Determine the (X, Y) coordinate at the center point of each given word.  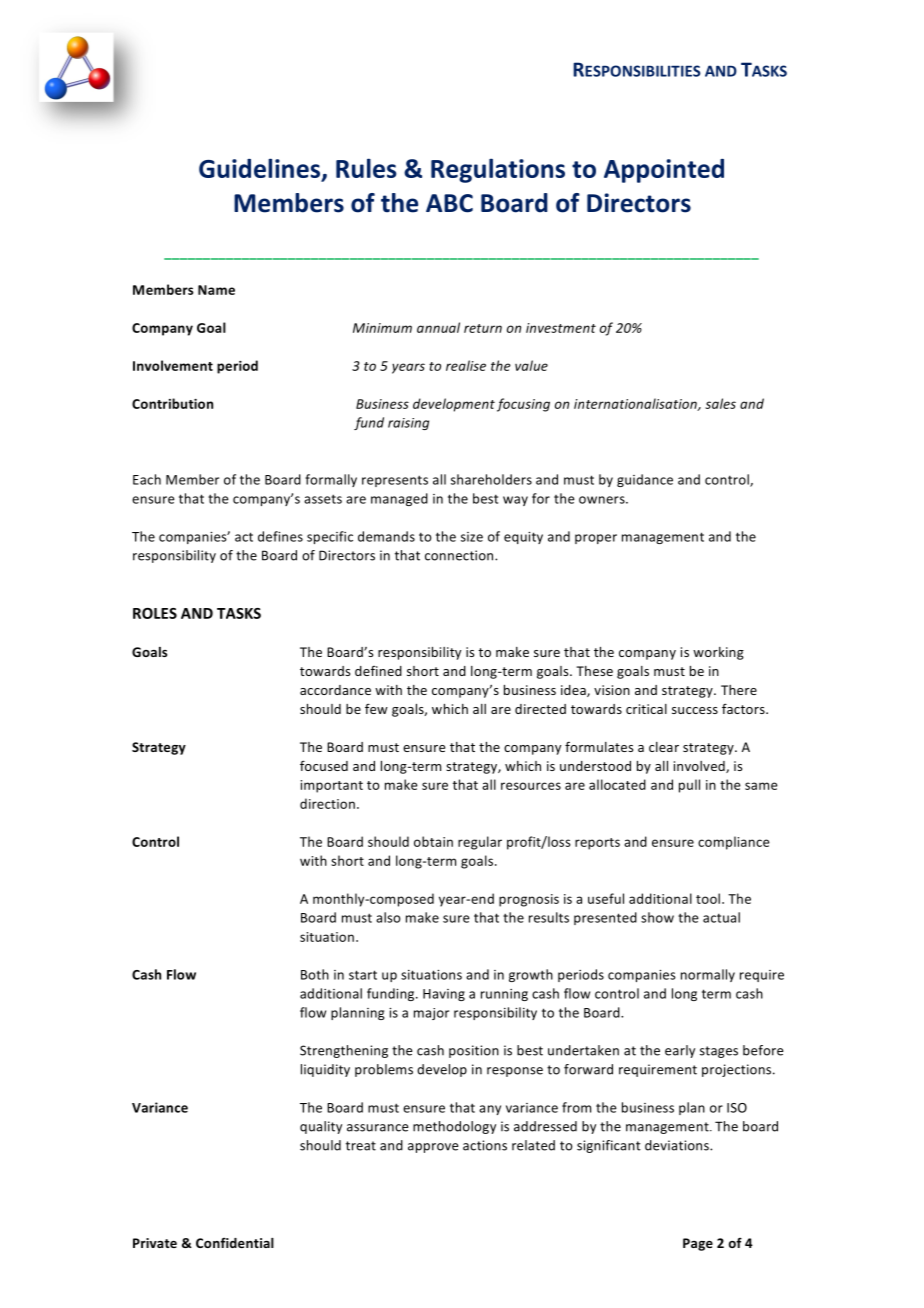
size (472, 537)
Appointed (664, 171)
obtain (433, 841)
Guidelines (259, 168)
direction (327, 803)
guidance (645, 480)
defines (280, 536)
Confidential (235, 1242)
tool (708, 898)
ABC (449, 203)
